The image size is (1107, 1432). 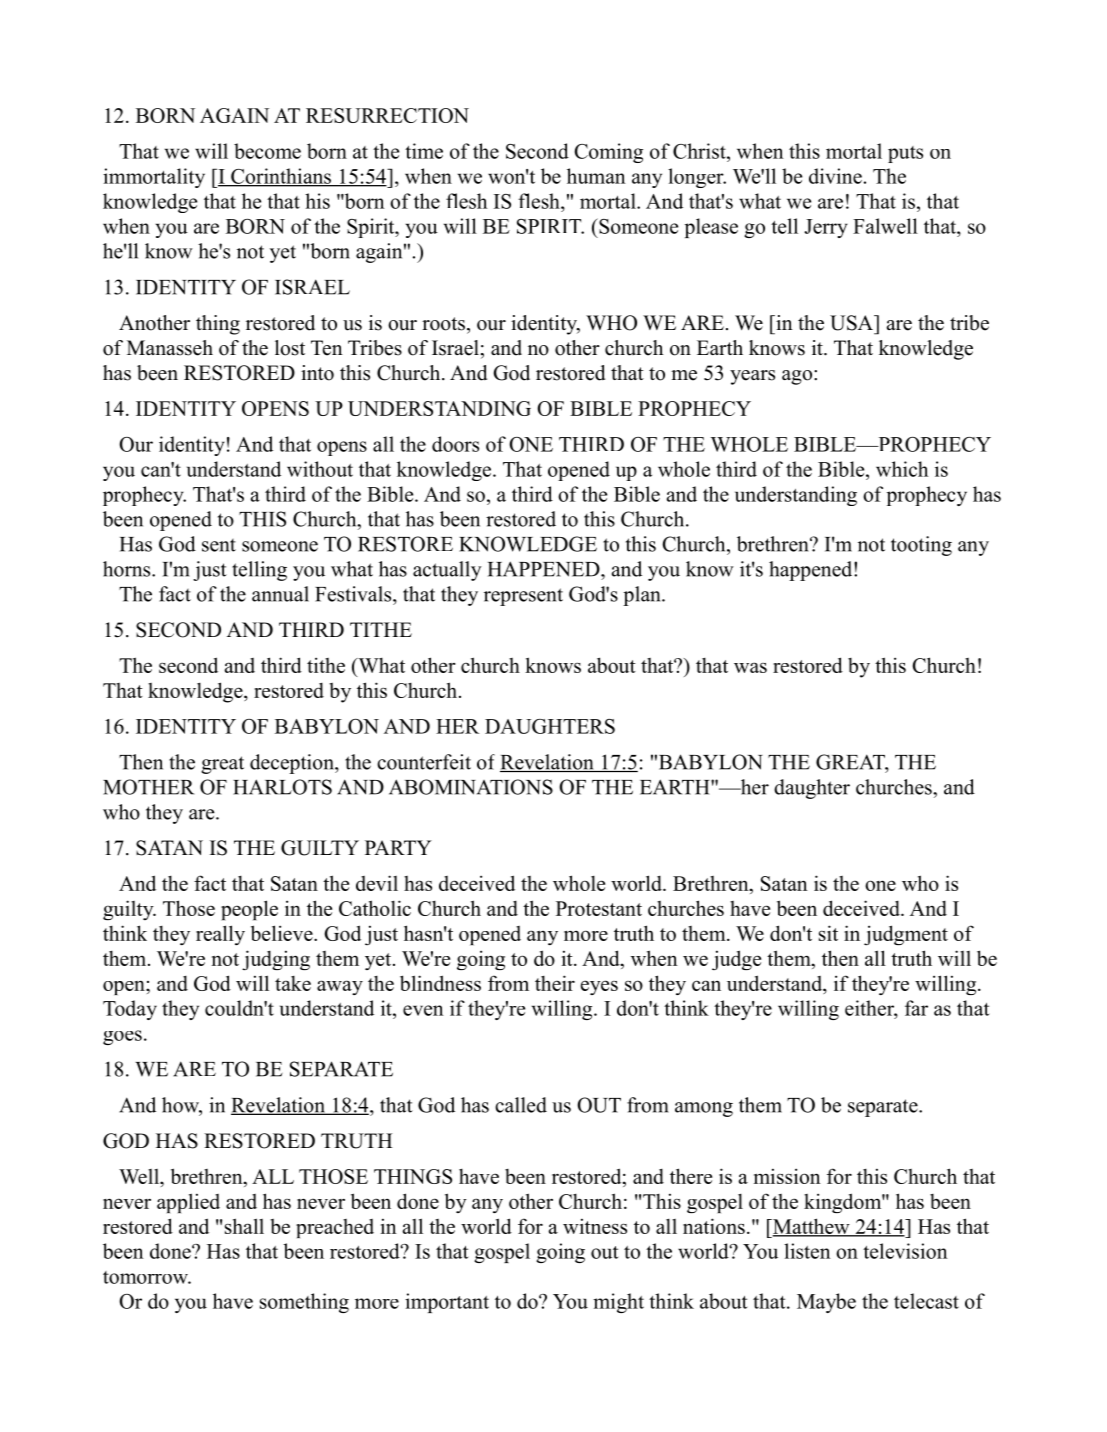 I want to click on become, so click(x=267, y=151).
